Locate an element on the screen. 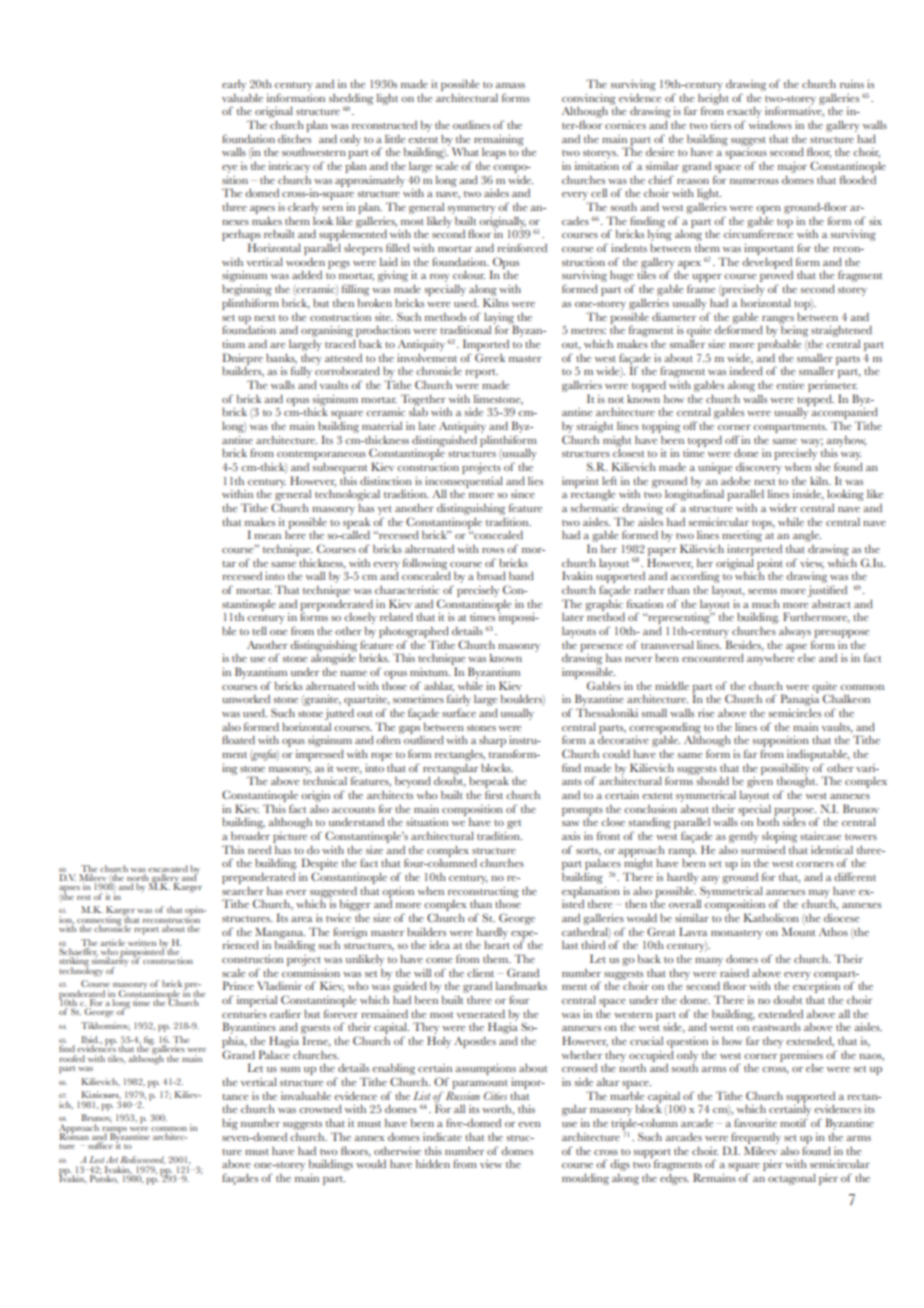  inconsequential is located at coordinates (464, 483).
